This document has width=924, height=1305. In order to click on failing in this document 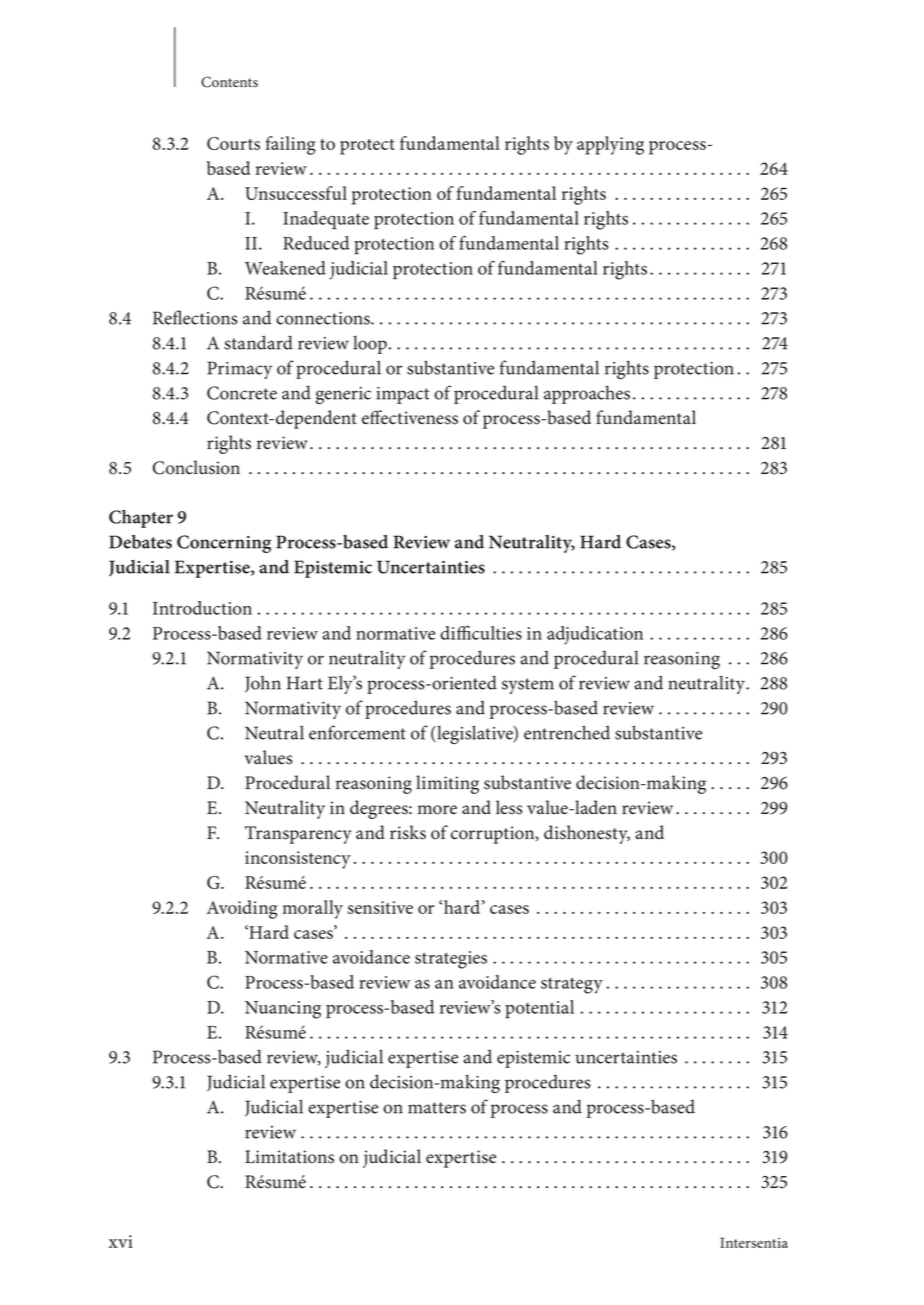, I will do `click(290, 145)`.
